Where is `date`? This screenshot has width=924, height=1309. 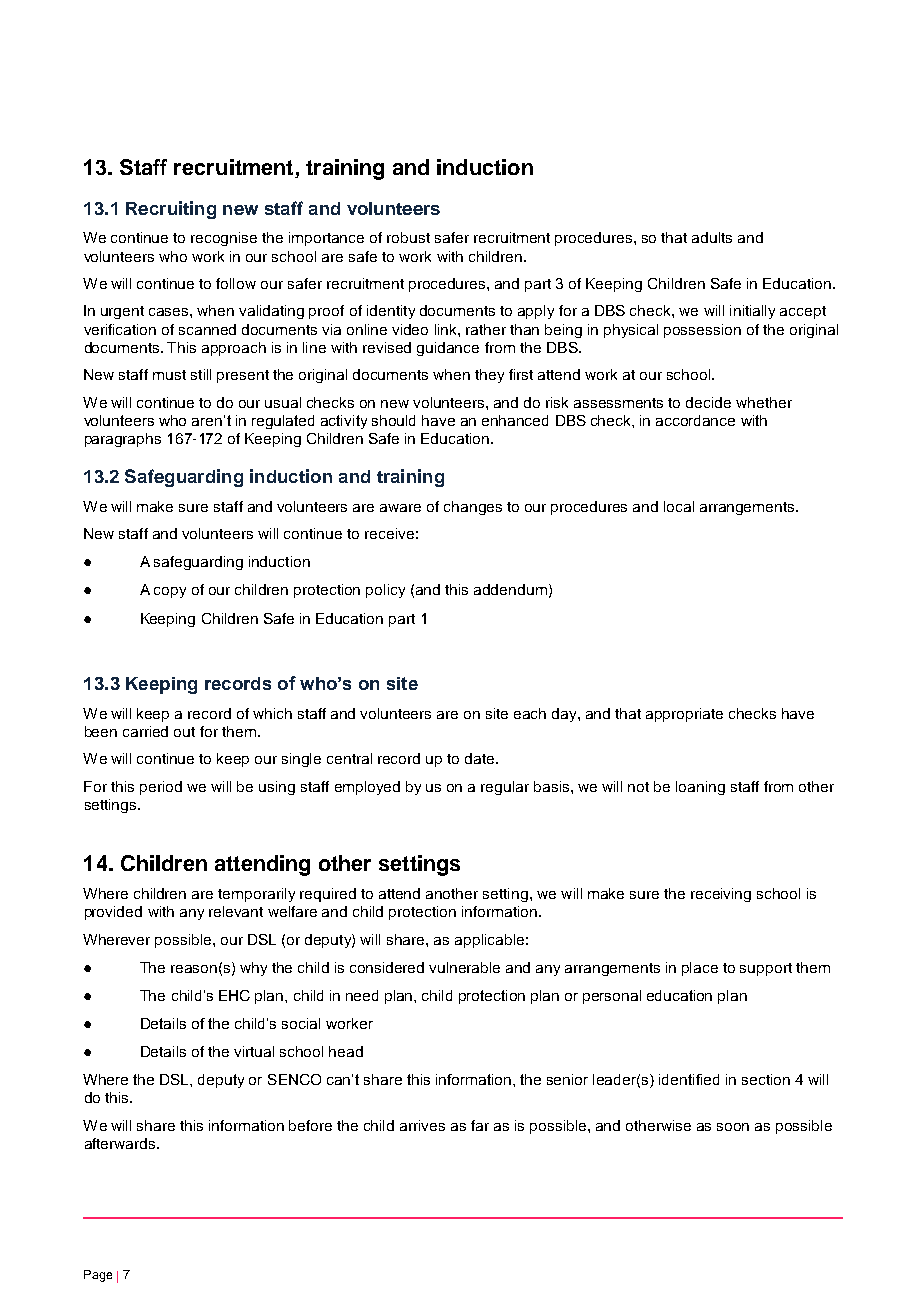 date is located at coordinates (481, 758).
